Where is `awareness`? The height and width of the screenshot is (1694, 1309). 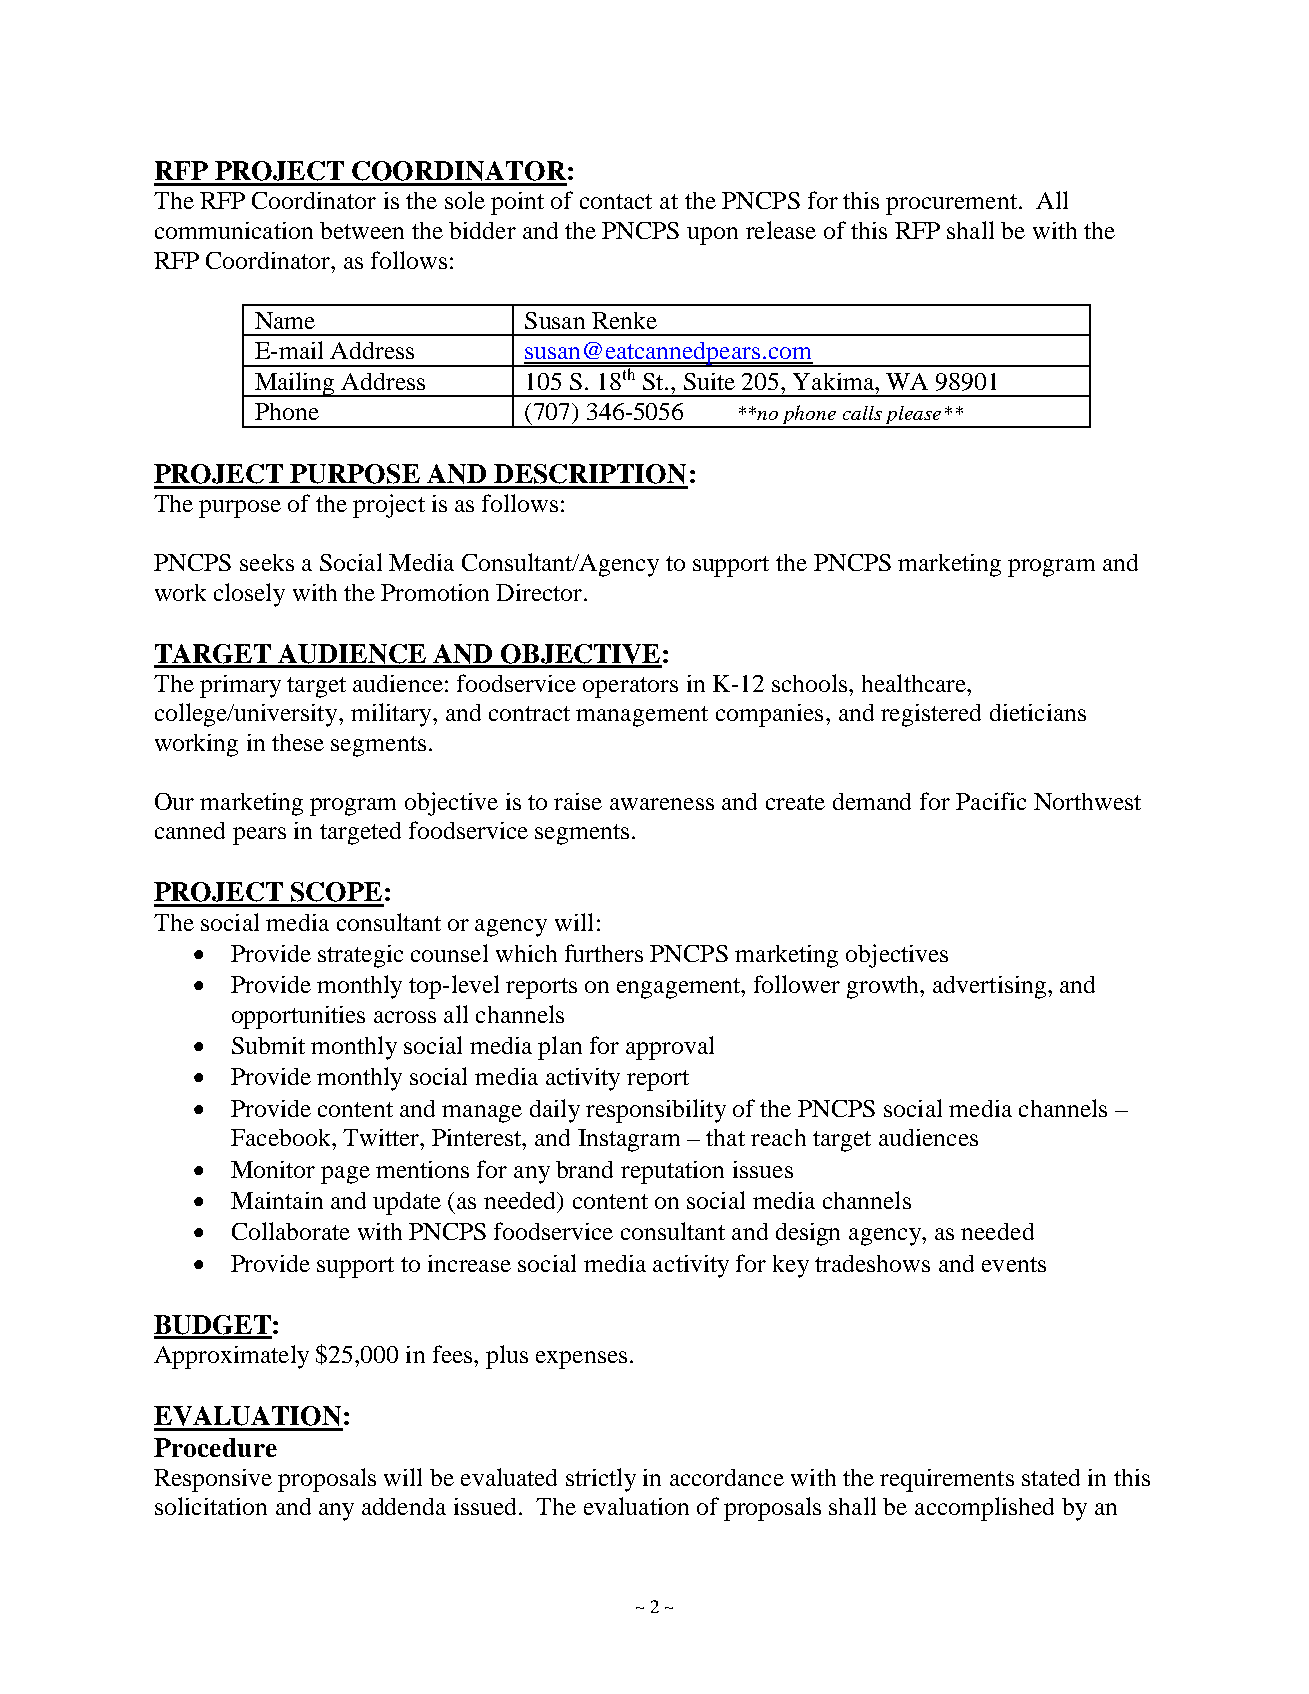
awareness is located at coordinates (662, 804).
